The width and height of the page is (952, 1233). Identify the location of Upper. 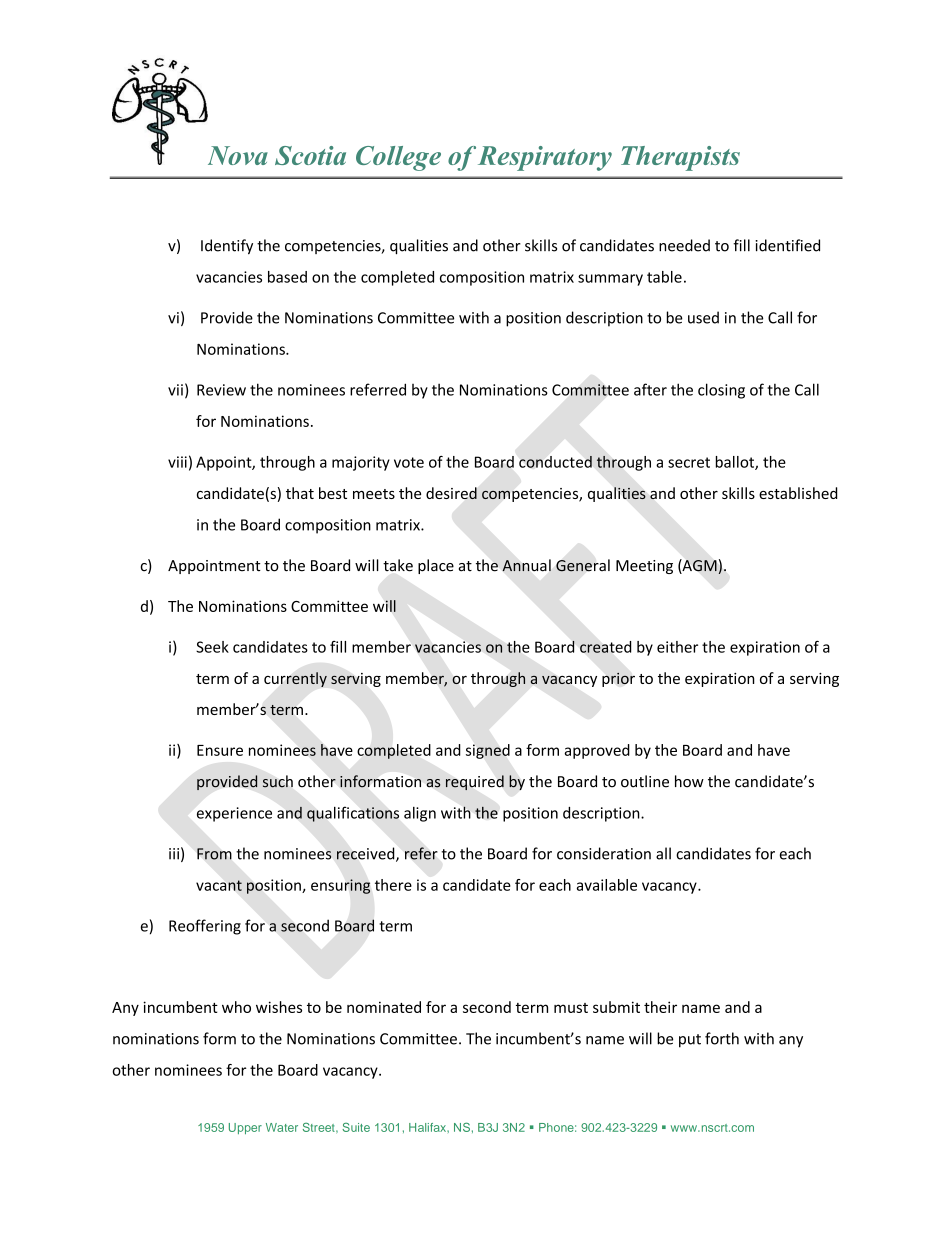
(245, 1128).
